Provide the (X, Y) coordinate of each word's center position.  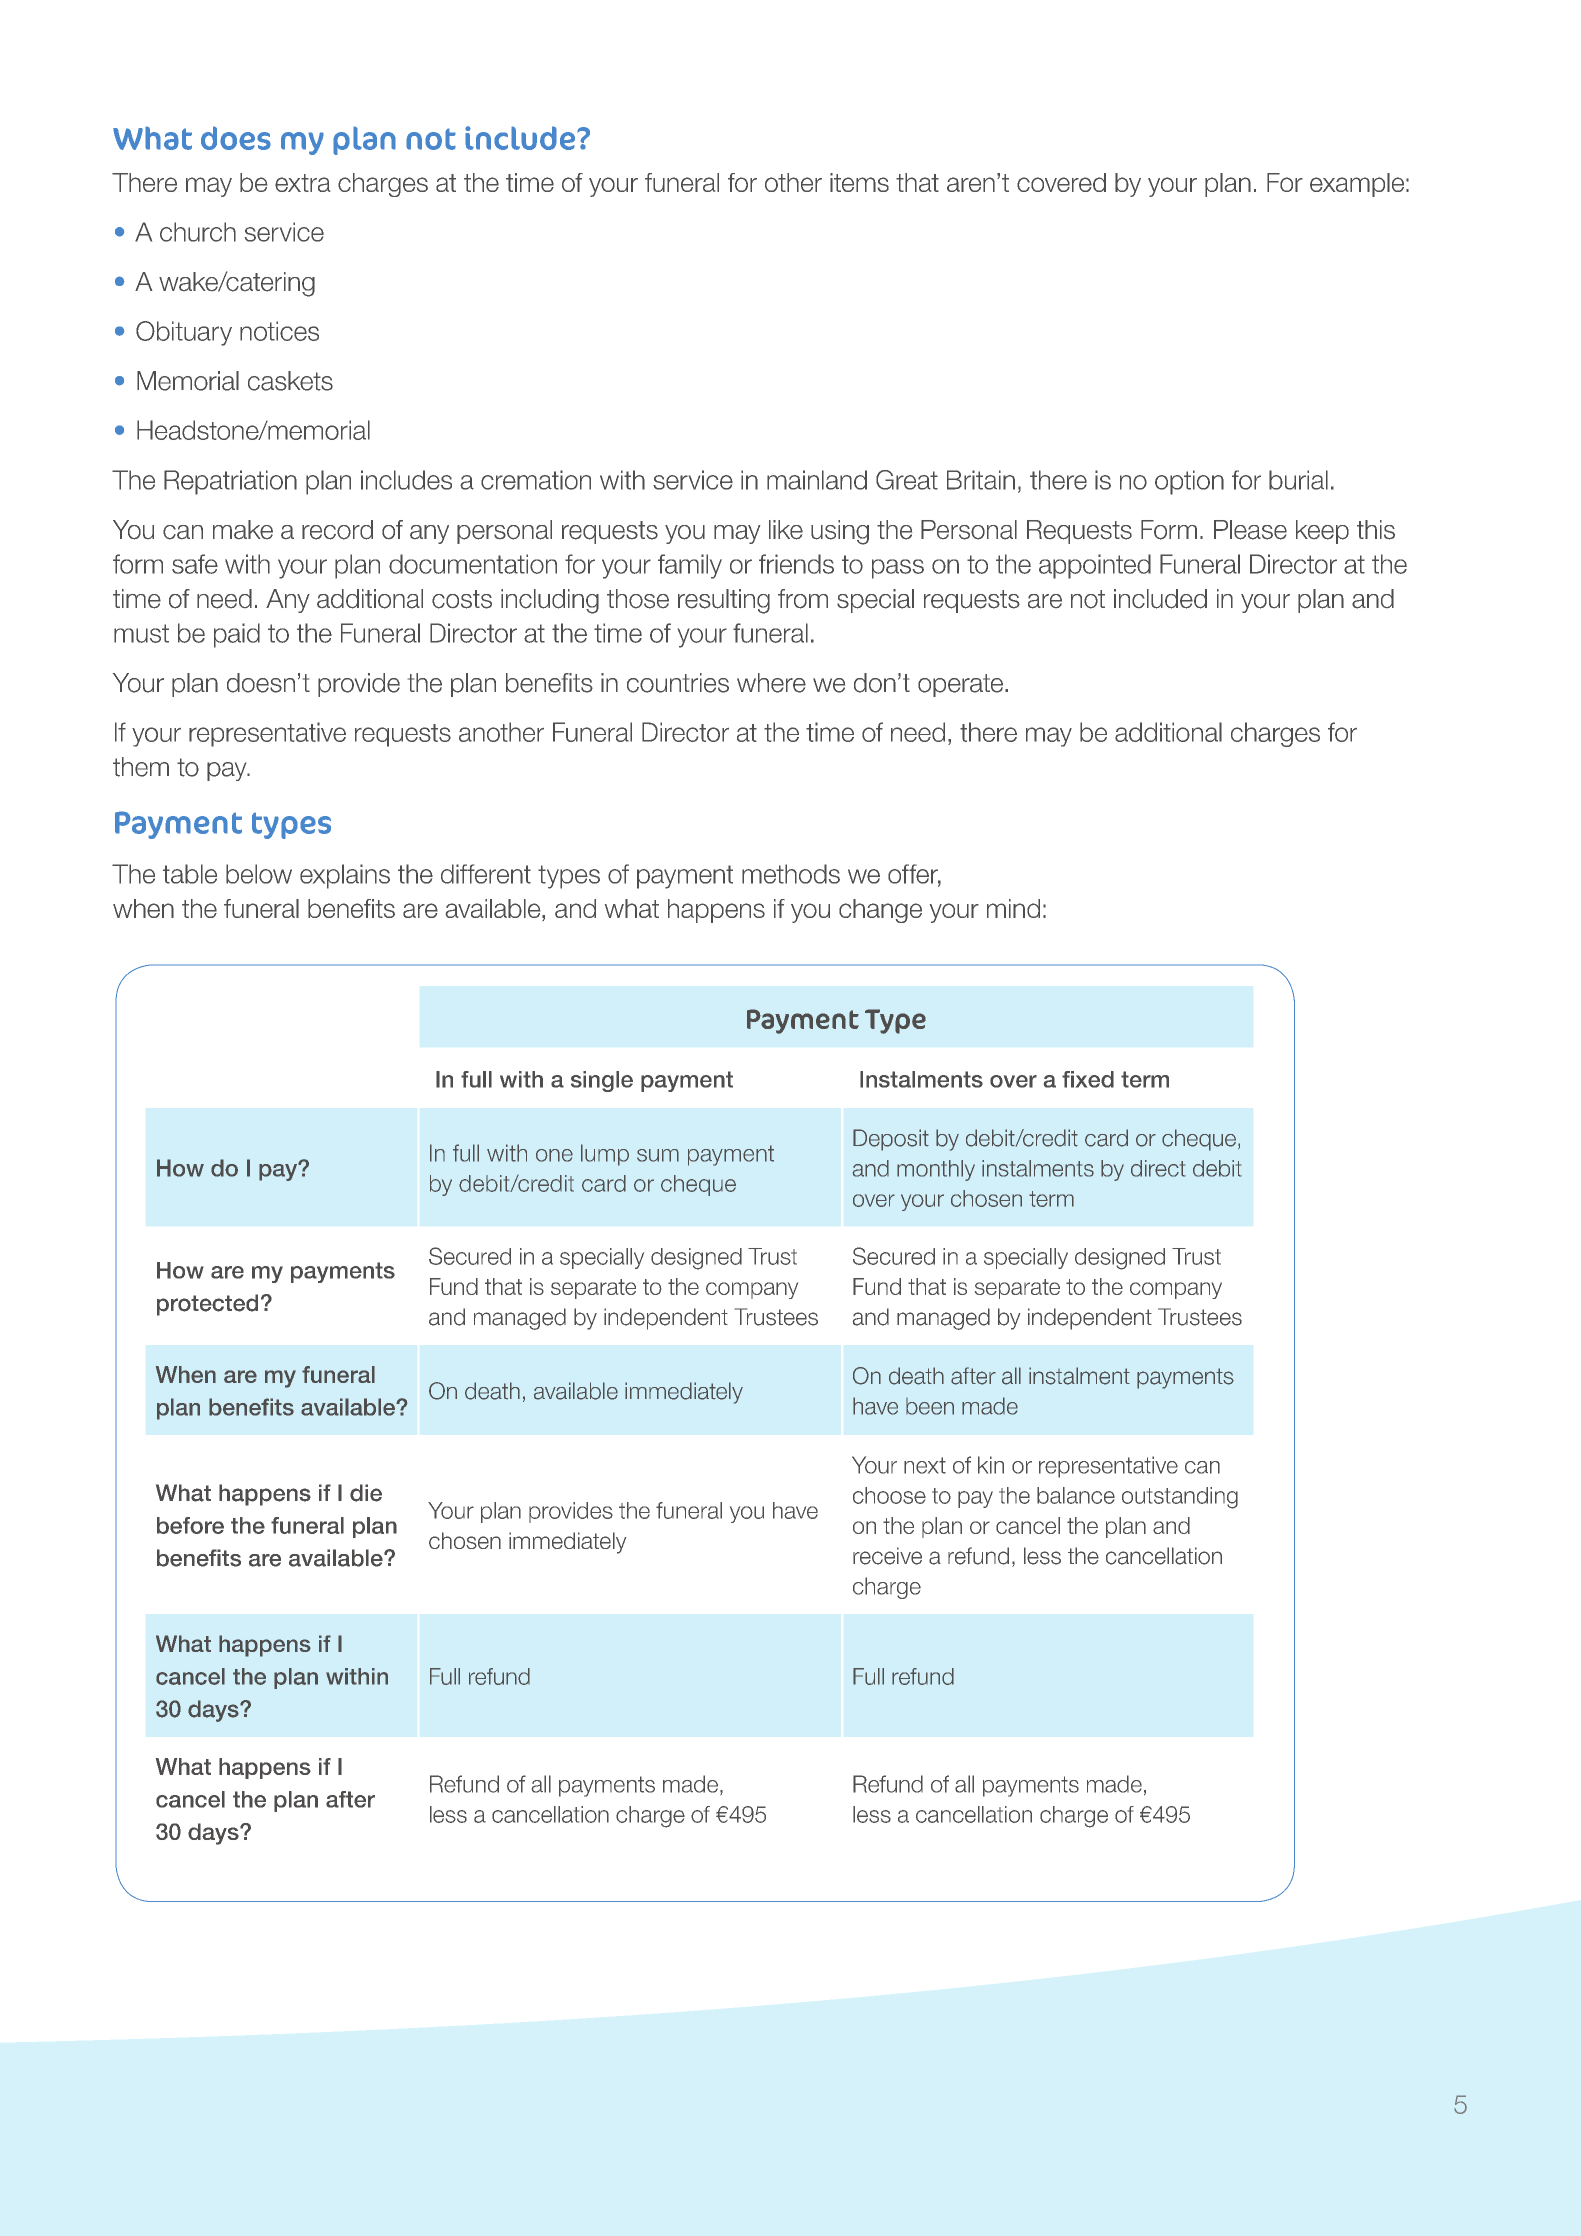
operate (962, 685)
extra (302, 183)
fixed (1088, 1079)
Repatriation (230, 482)
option (1189, 482)
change (880, 911)
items (859, 182)
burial (1298, 480)
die (366, 1493)
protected (207, 1305)
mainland (817, 480)
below (259, 874)
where (771, 683)
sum (658, 1155)
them (141, 767)
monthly (936, 1170)
